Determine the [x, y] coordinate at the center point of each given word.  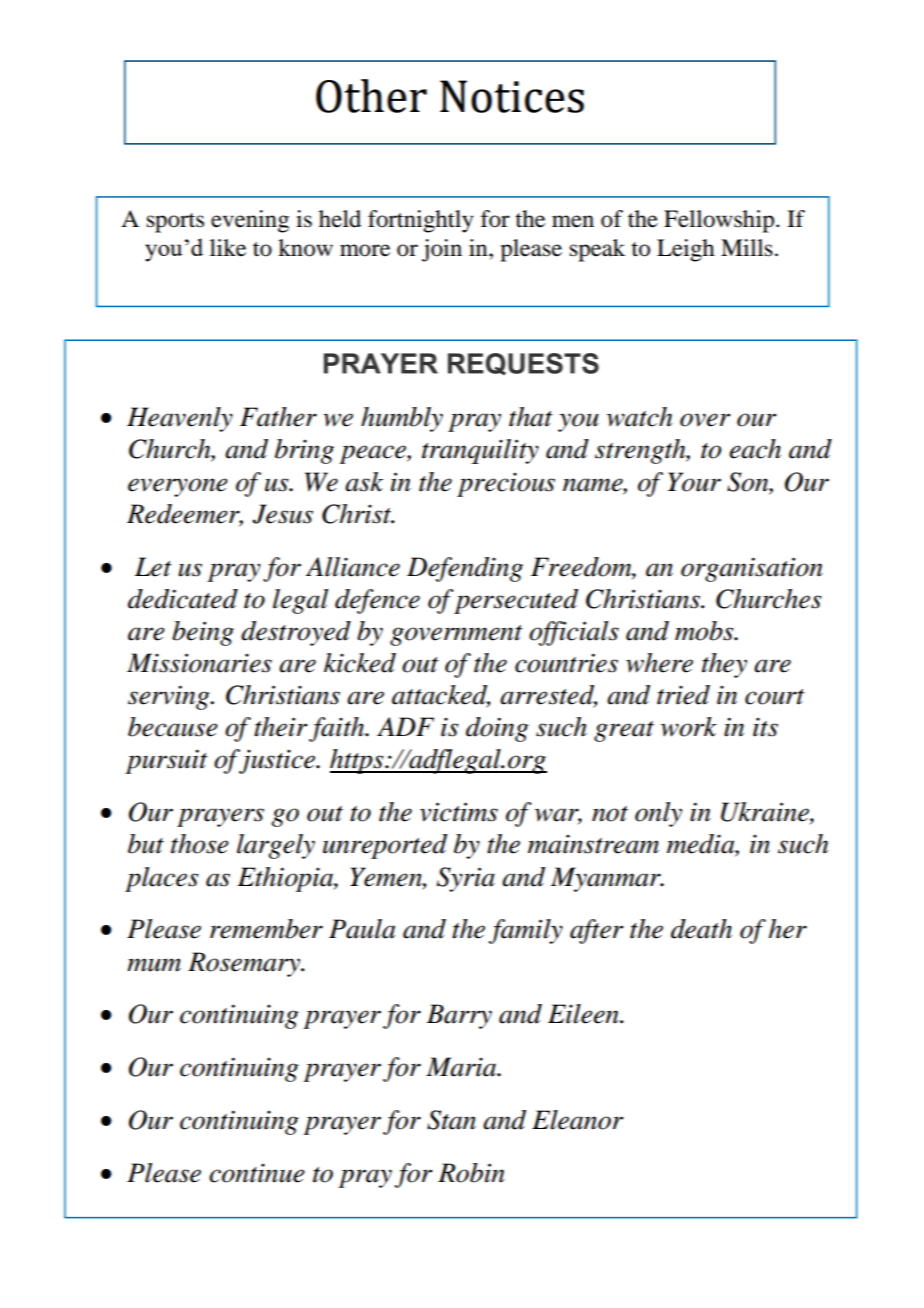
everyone [178, 487]
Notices [512, 96]
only [658, 814]
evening [250, 221]
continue [257, 1173]
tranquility [480, 451]
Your [694, 482]
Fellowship [719, 221]
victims [459, 812]
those [200, 844]
